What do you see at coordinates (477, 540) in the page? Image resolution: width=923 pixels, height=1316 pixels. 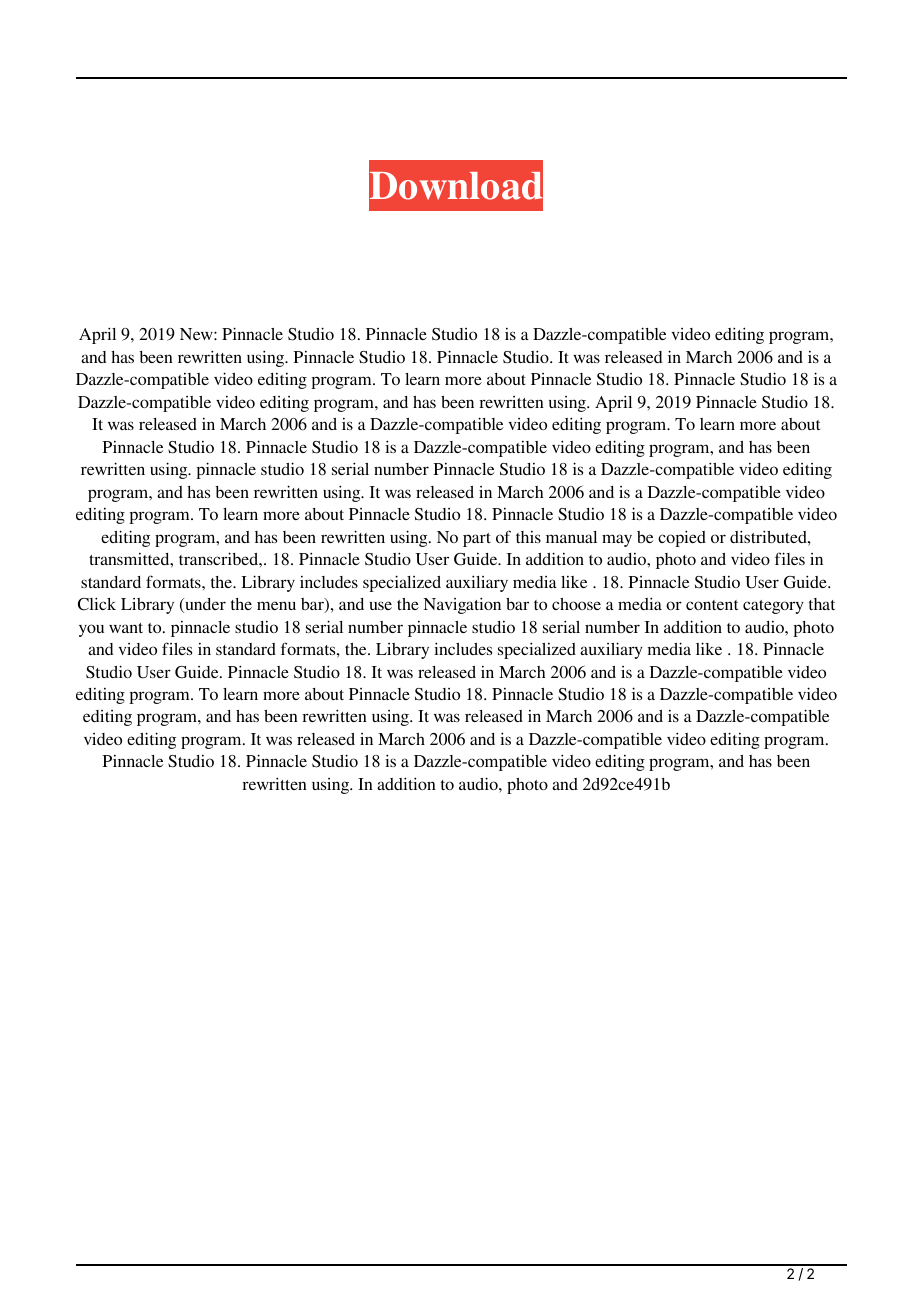 I see `part` at bounding box center [477, 540].
